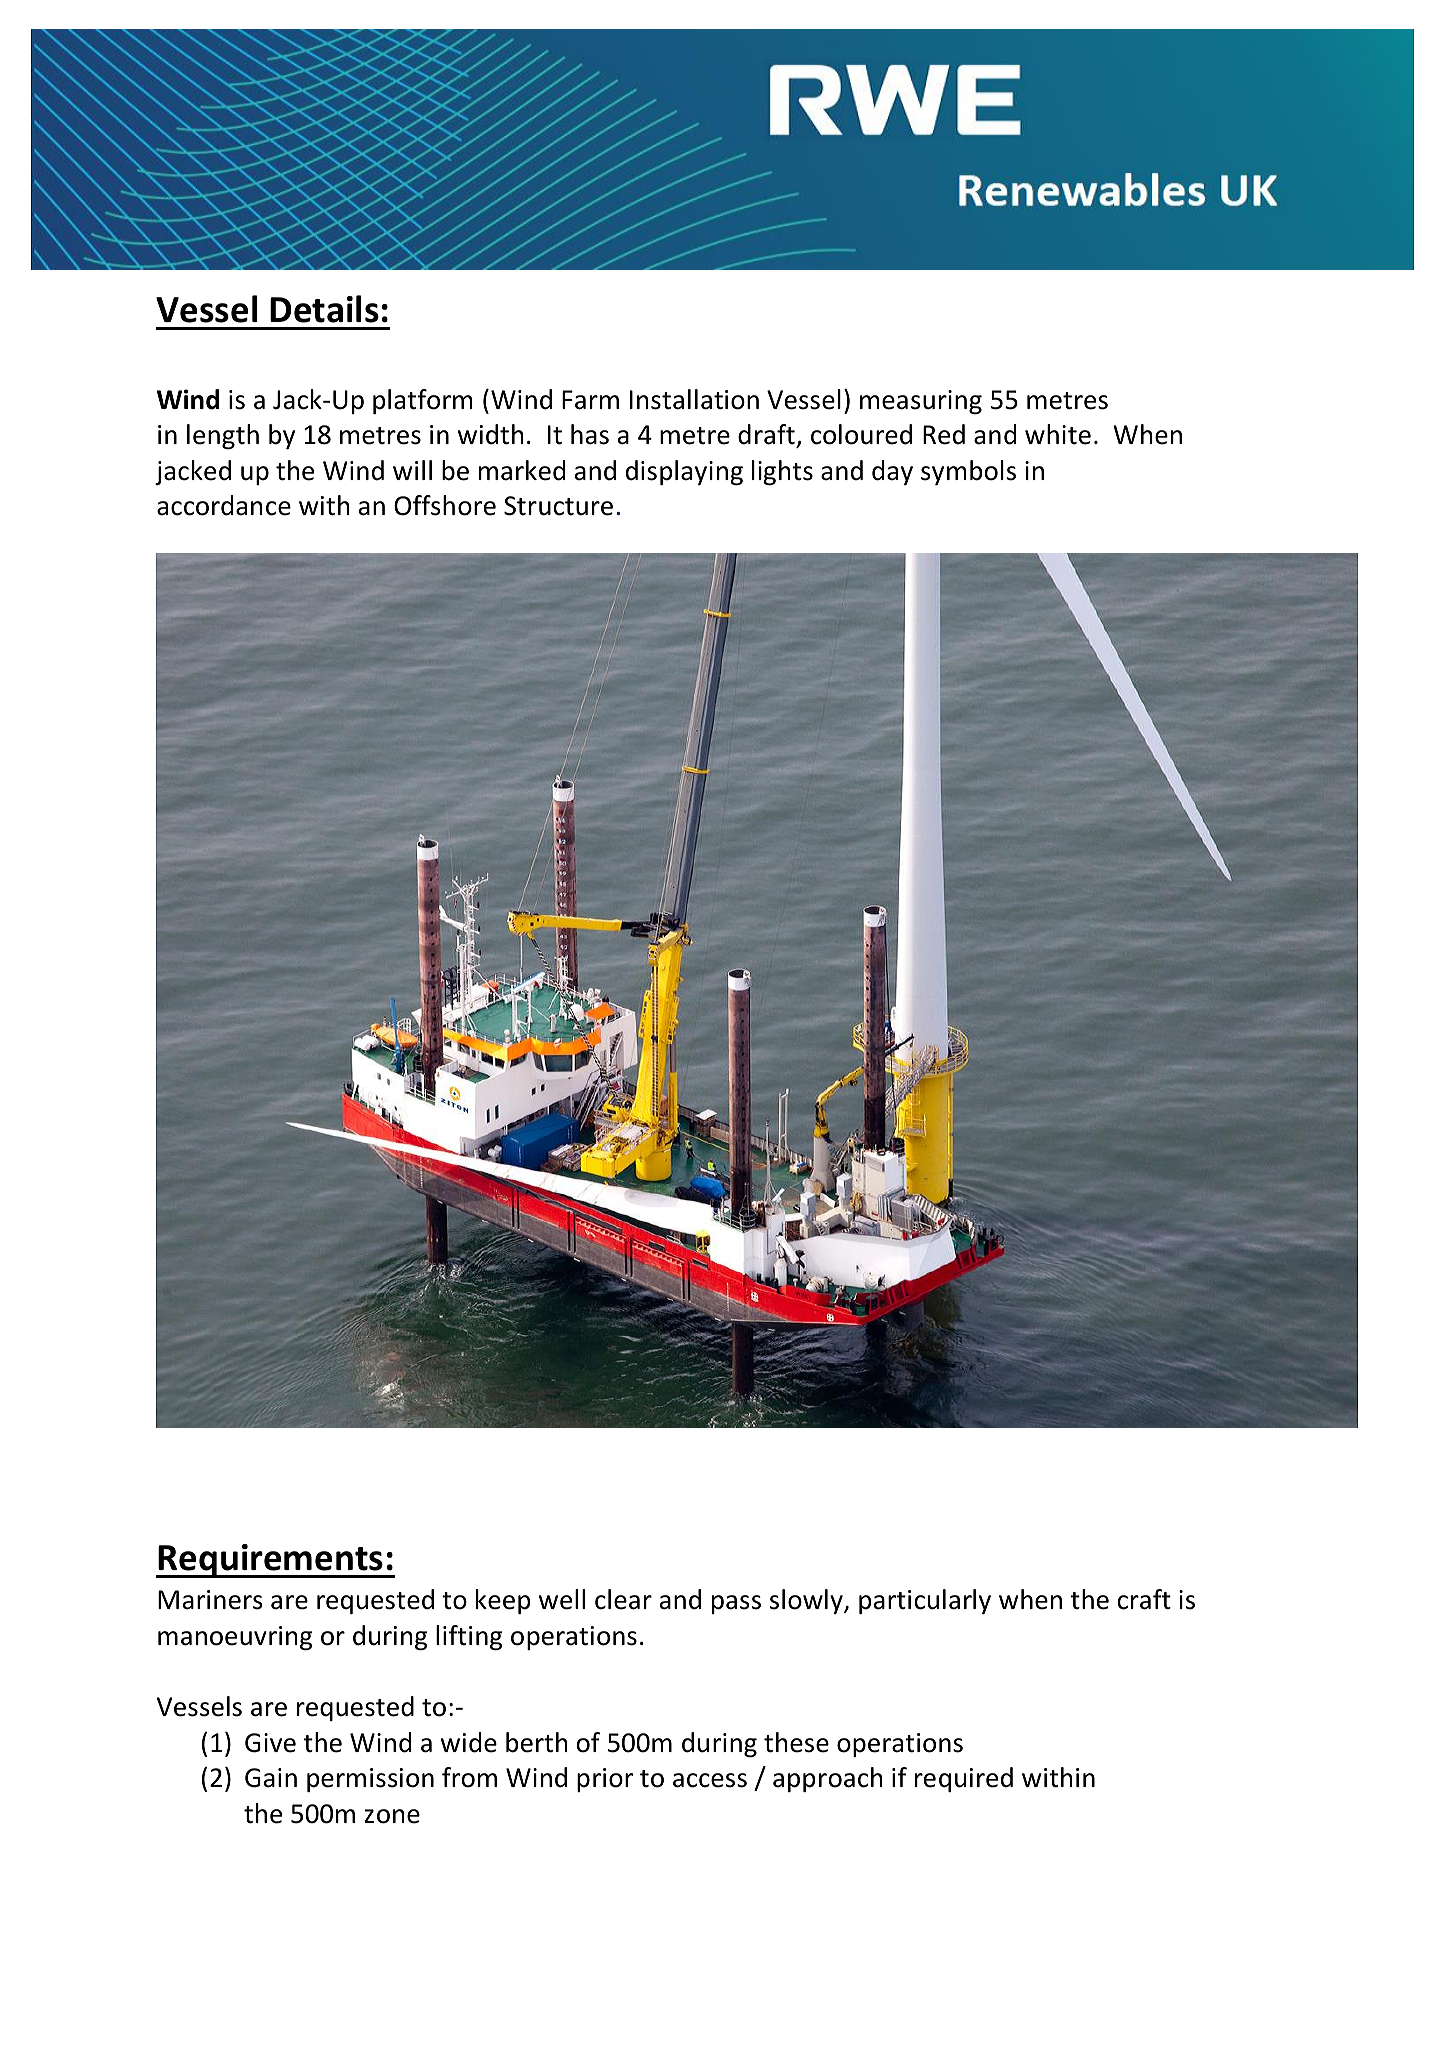  Describe the element at coordinates (968, 472) in the image. I see `symbols` at that location.
